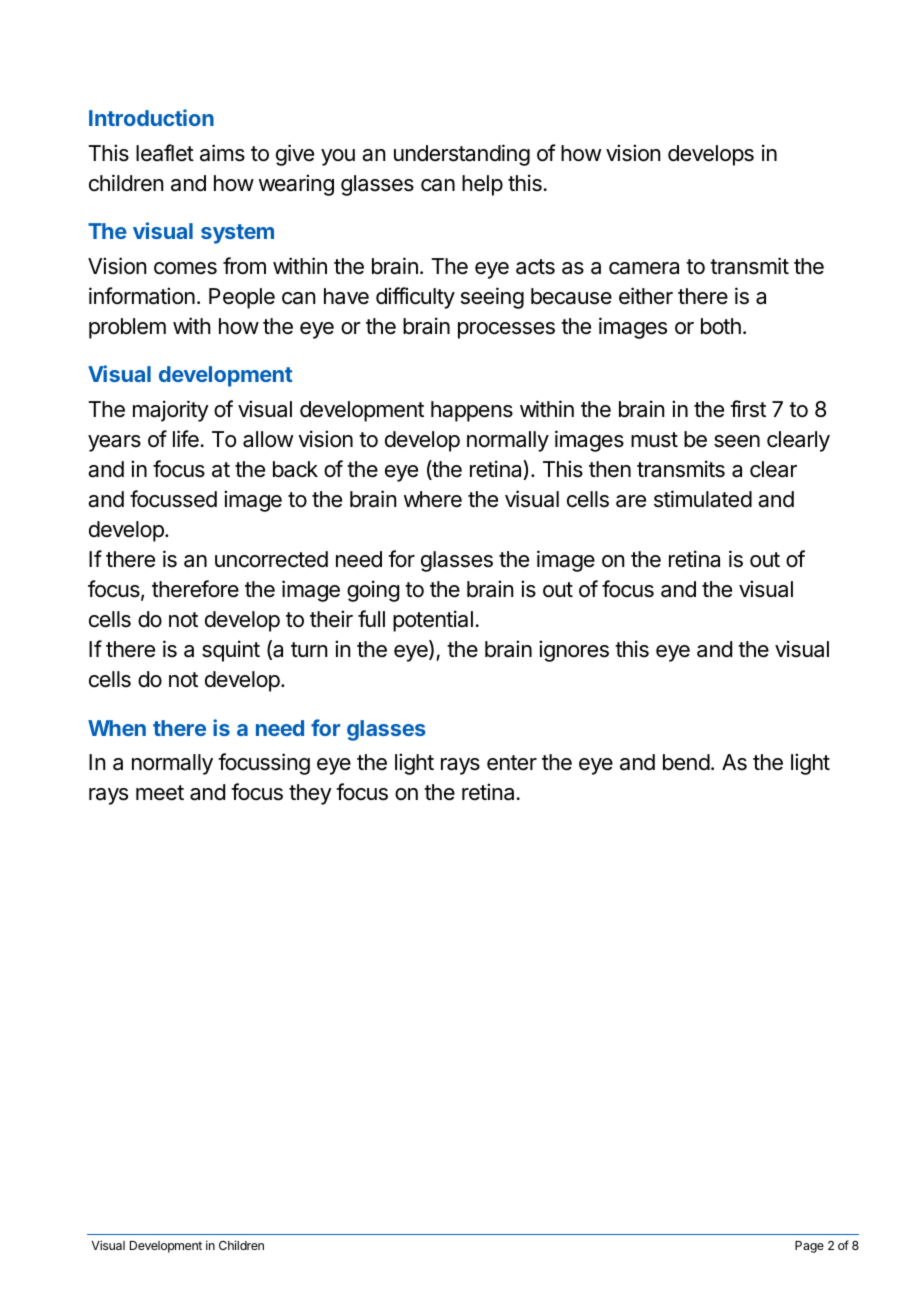 The width and height of the screenshot is (924, 1308). Describe the element at coordinates (686, 762) in the screenshot. I see `bend` at that location.
